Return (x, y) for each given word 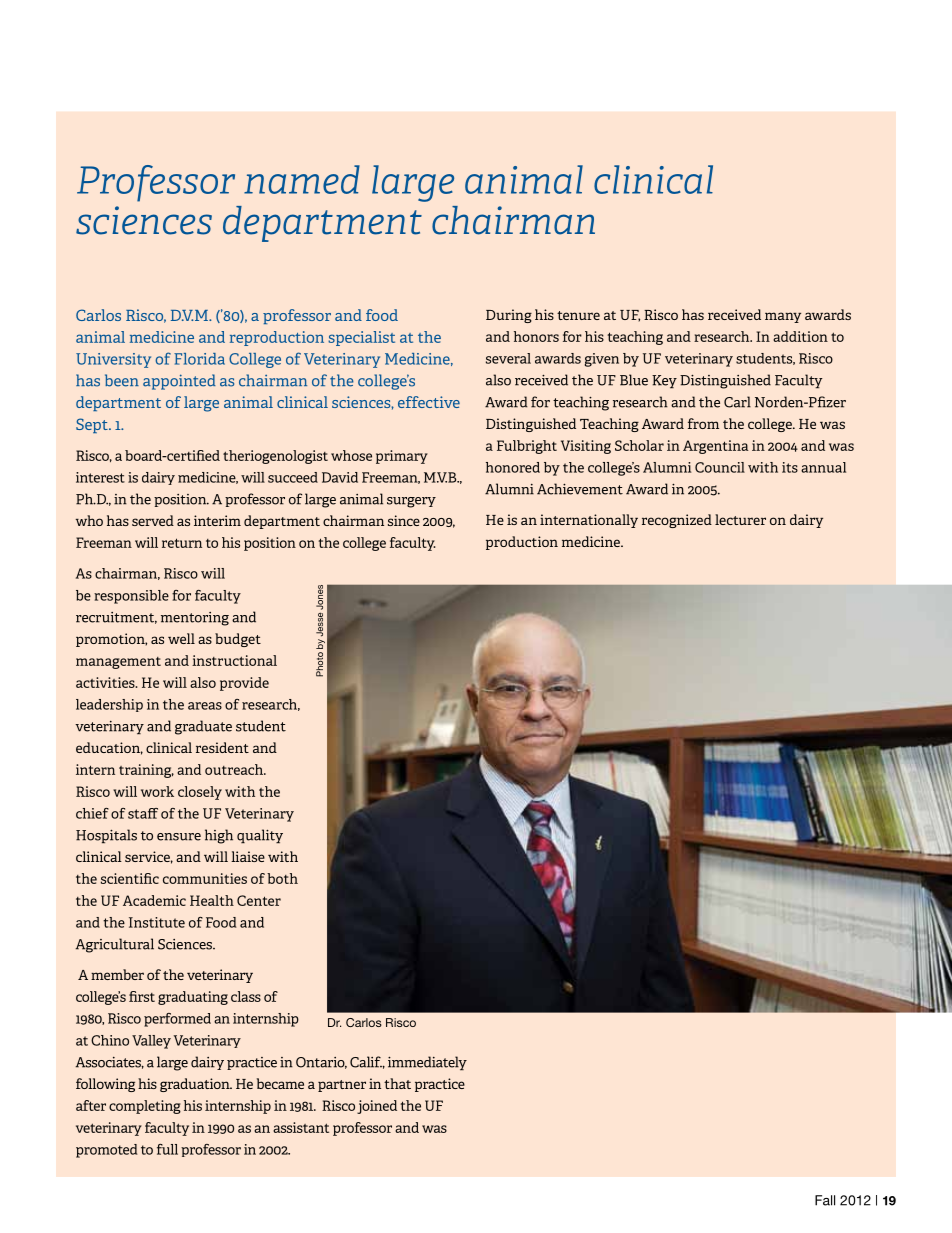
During (509, 316)
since (404, 520)
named (302, 179)
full (167, 1149)
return (182, 543)
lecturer (740, 519)
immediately (427, 1063)
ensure (179, 837)
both (282, 878)
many (783, 317)
